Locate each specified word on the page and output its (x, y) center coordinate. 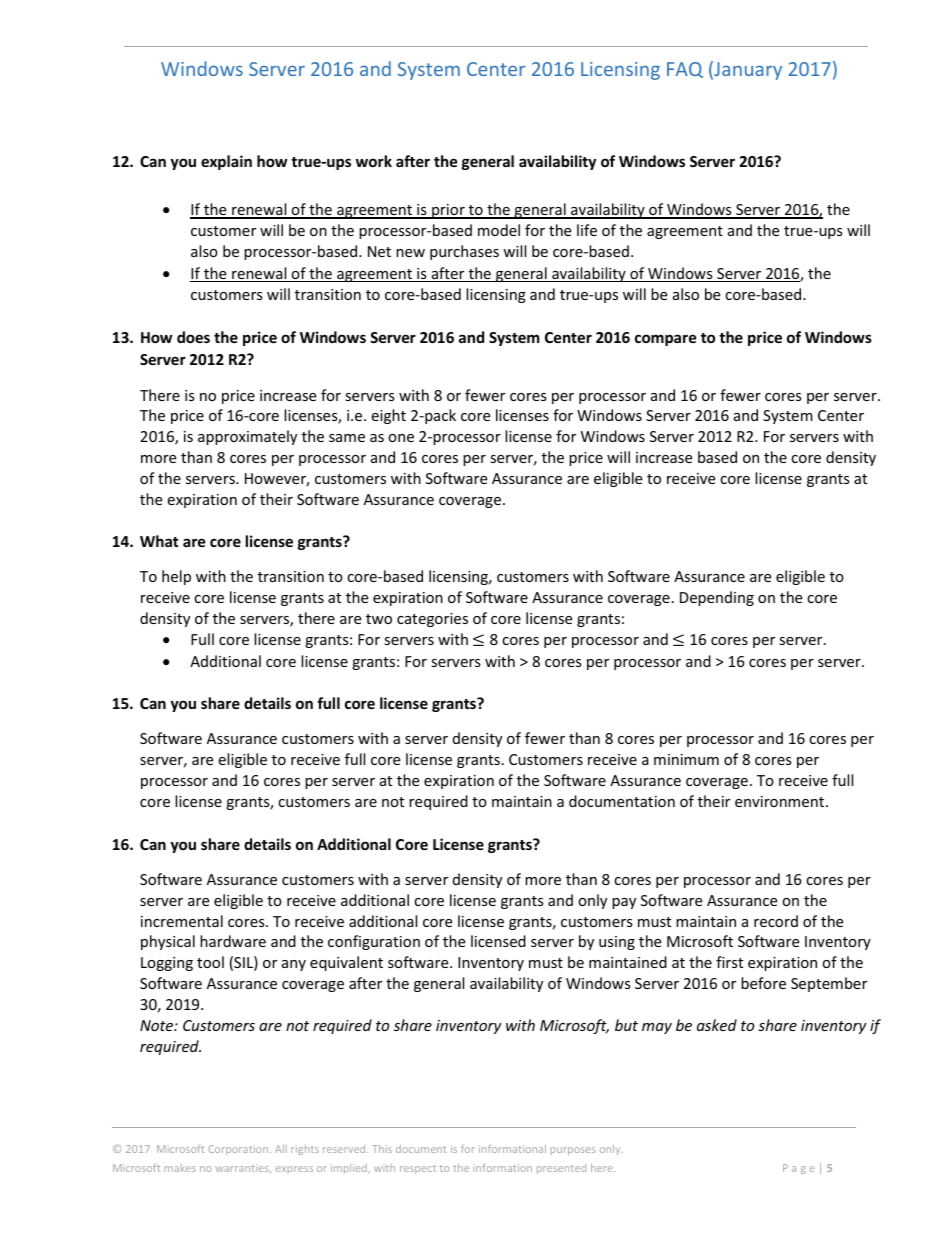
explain (226, 162)
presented (561, 1169)
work (374, 161)
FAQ (685, 70)
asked (717, 1025)
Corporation (238, 1150)
